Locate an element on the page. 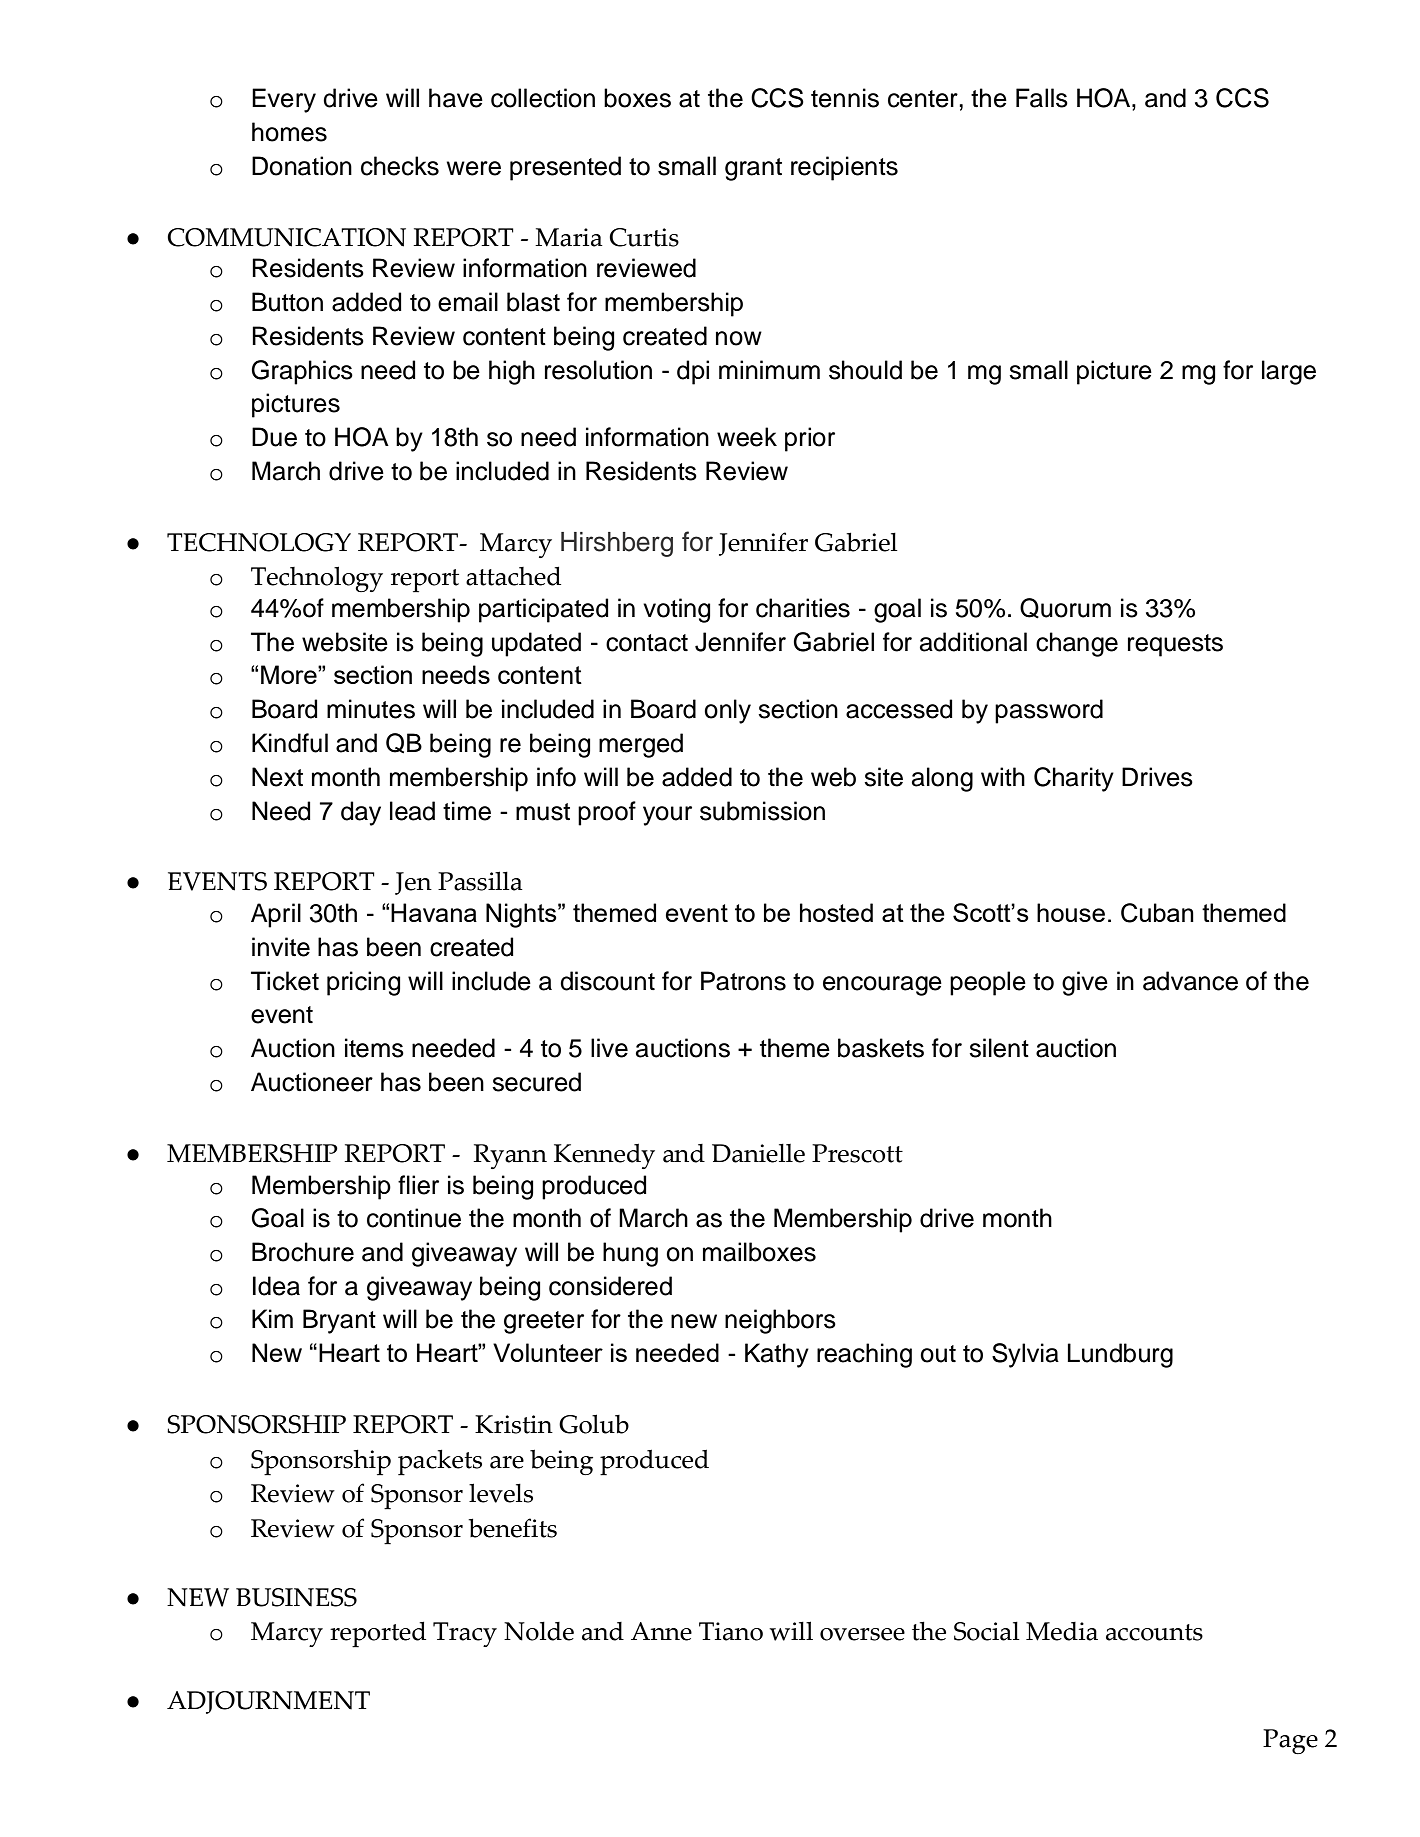 Image resolution: width=1420 pixels, height=1837 pixels. charities is located at coordinates (803, 608).
